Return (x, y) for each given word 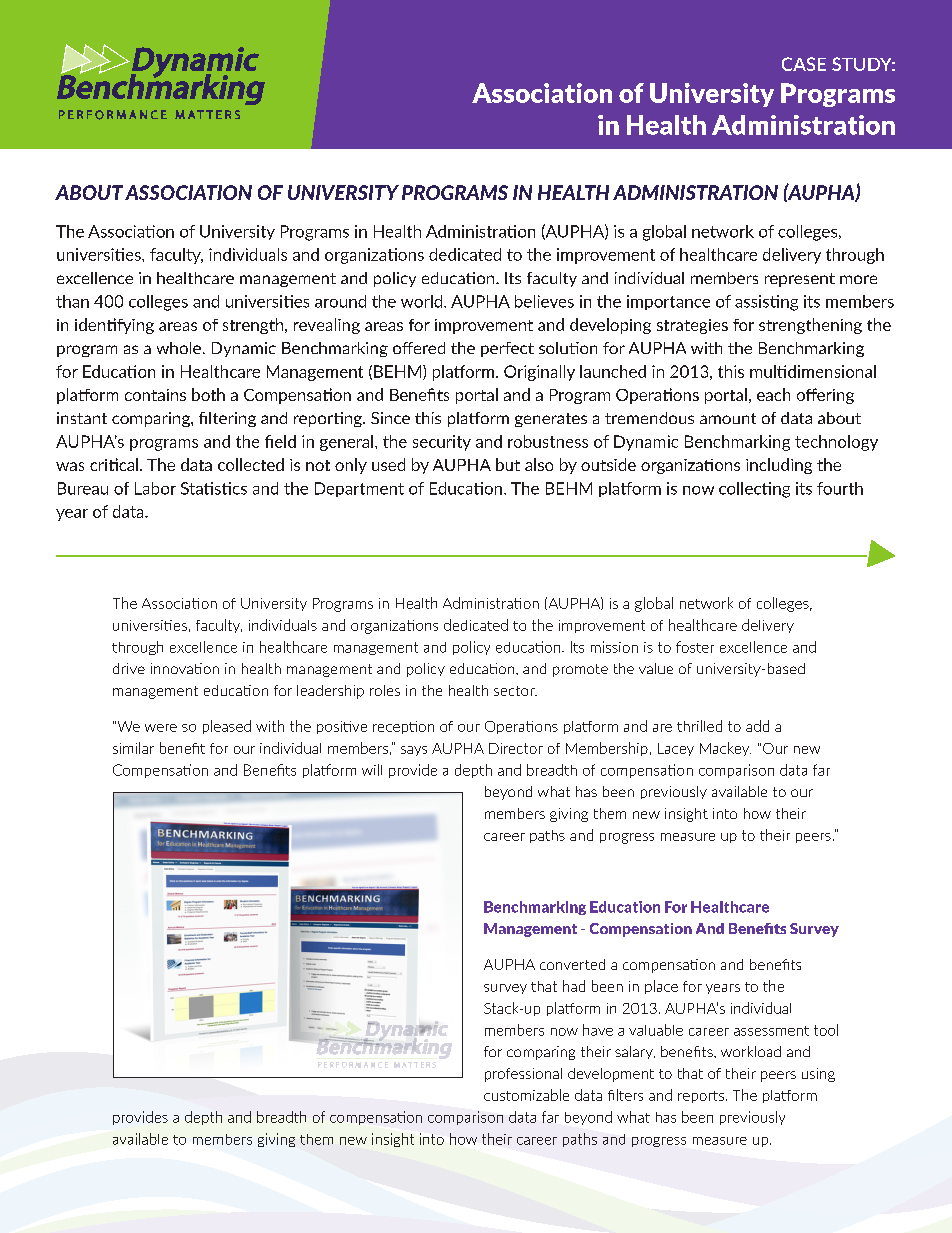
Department (359, 489)
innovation (185, 668)
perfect (507, 349)
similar (133, 748)
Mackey (725, 749)
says (414, 751)
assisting (766, 303)
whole (179, 348)
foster (695, 647)
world (423, 301)
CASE (804, 64)
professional (523, 1075)
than (72, 301)
